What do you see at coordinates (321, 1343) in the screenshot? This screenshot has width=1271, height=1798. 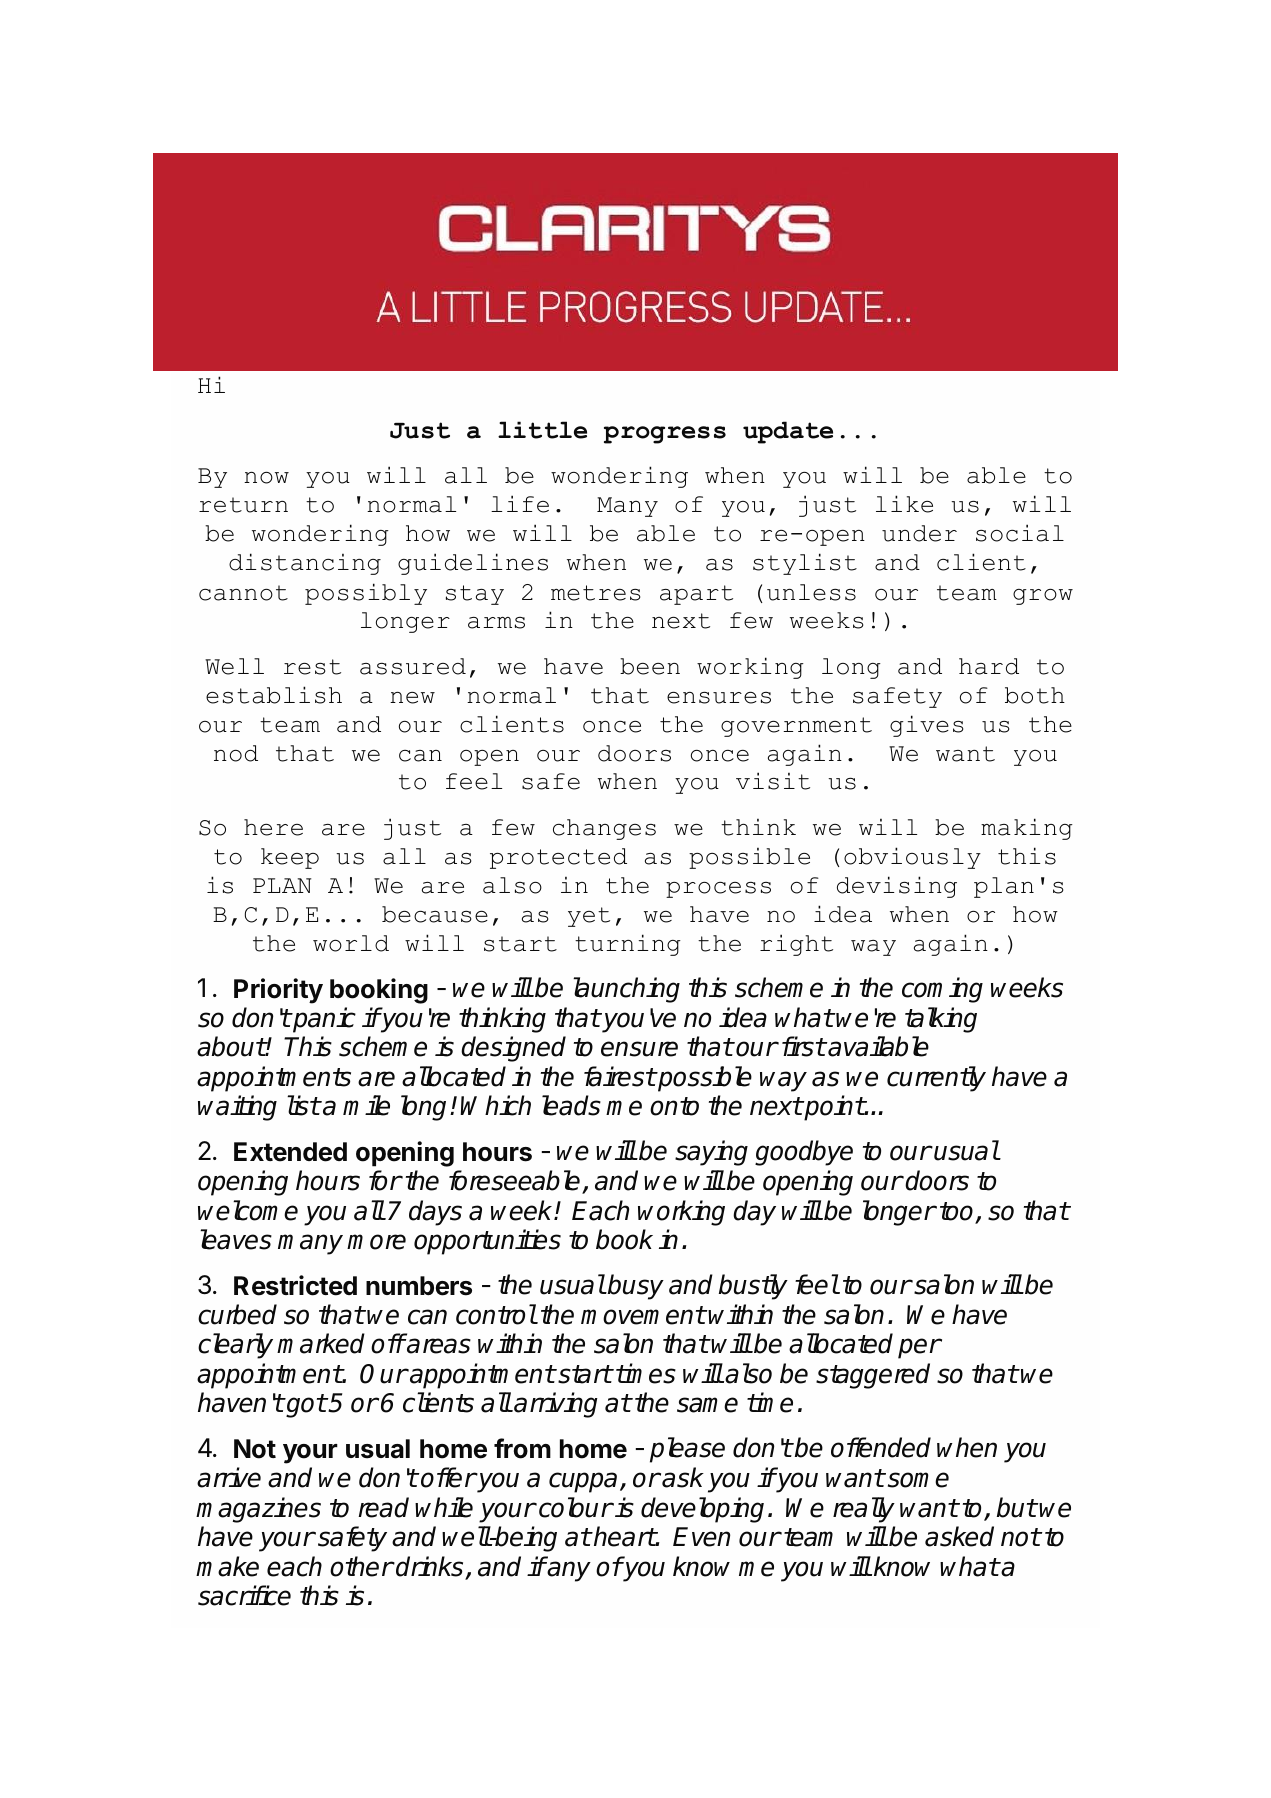 I see `marked` at bounding box center [321, 1343].
